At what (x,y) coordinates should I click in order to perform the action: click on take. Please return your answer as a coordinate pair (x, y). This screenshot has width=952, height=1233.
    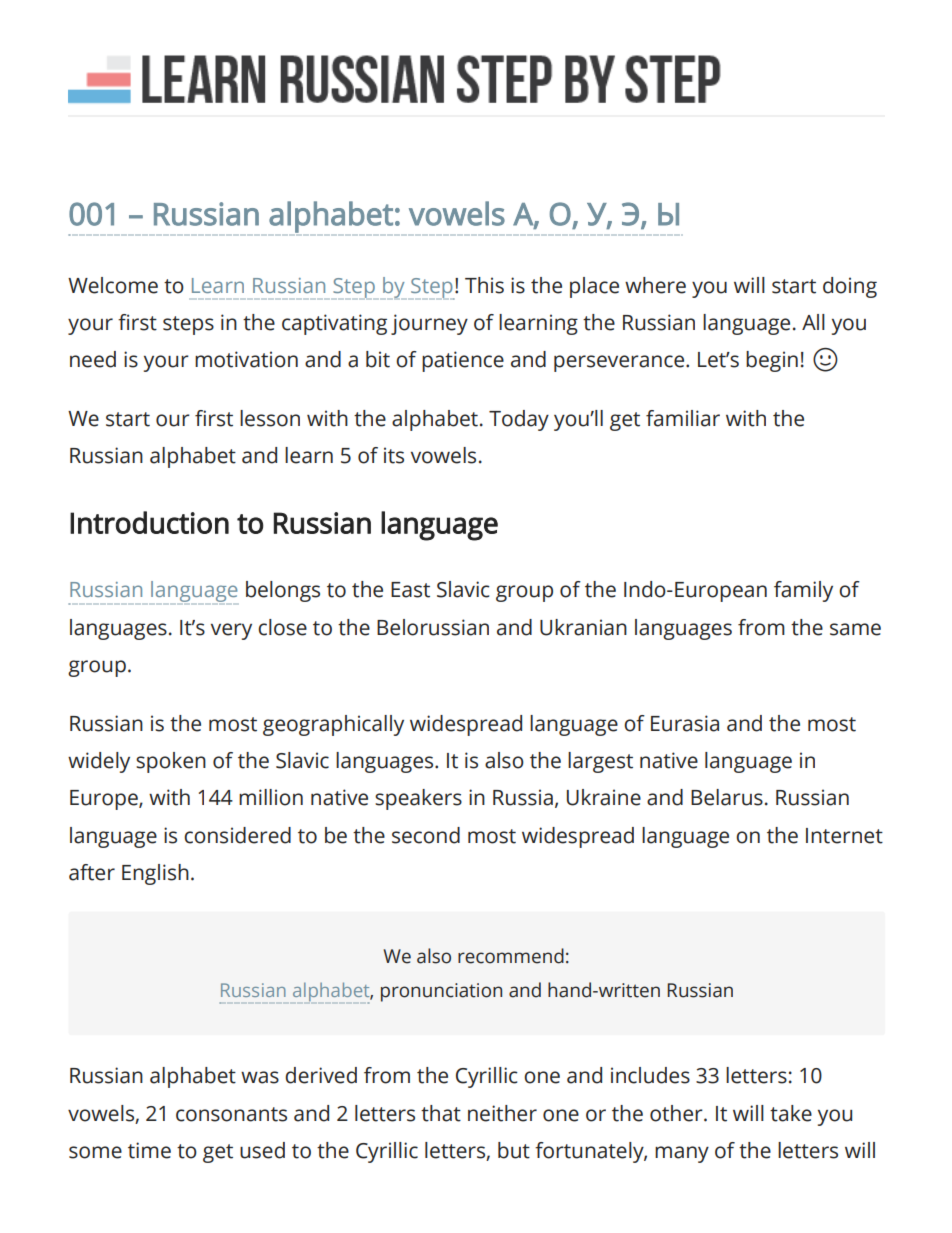
    Looking at the image, I should click on (791, 1113).
